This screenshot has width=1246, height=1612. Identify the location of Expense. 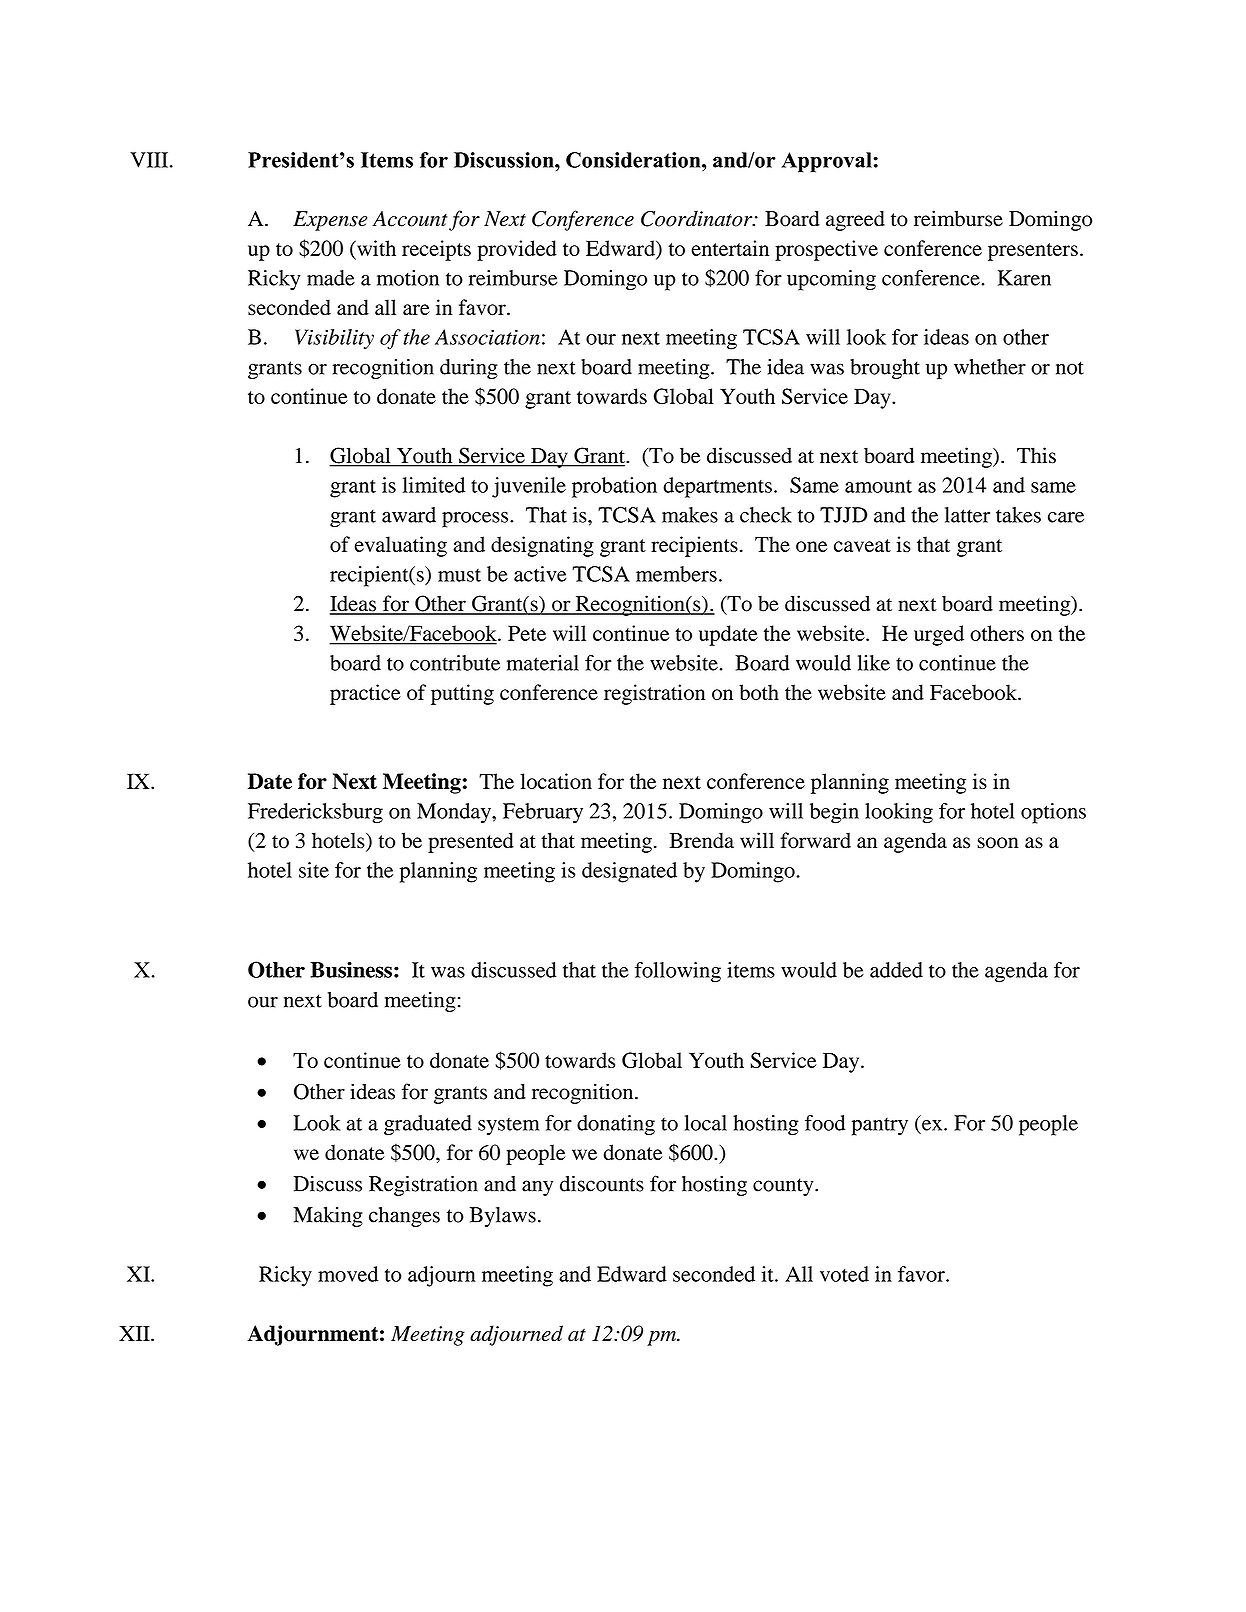
(330, 221).
